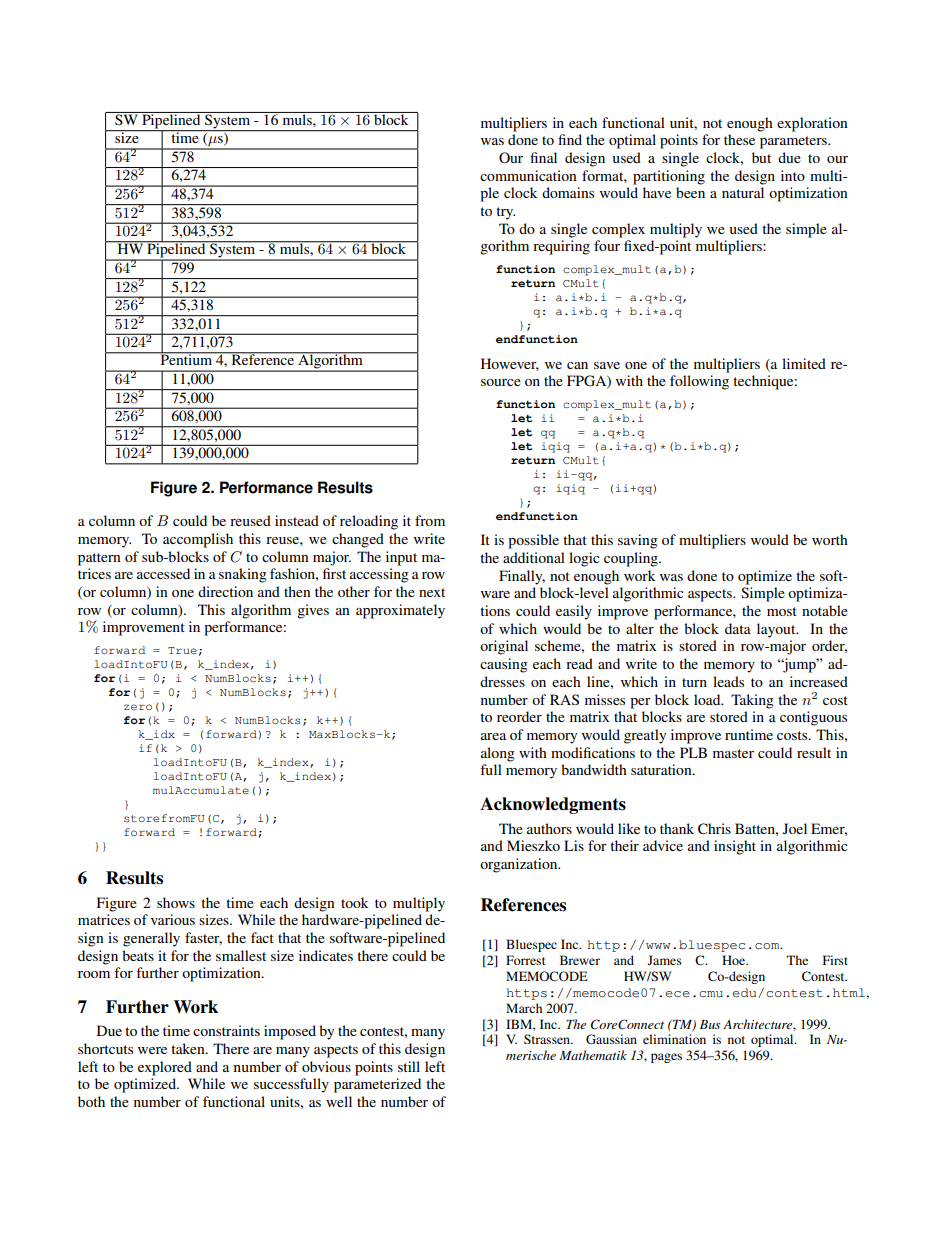  I want to click on still, so click(409, 1066).
